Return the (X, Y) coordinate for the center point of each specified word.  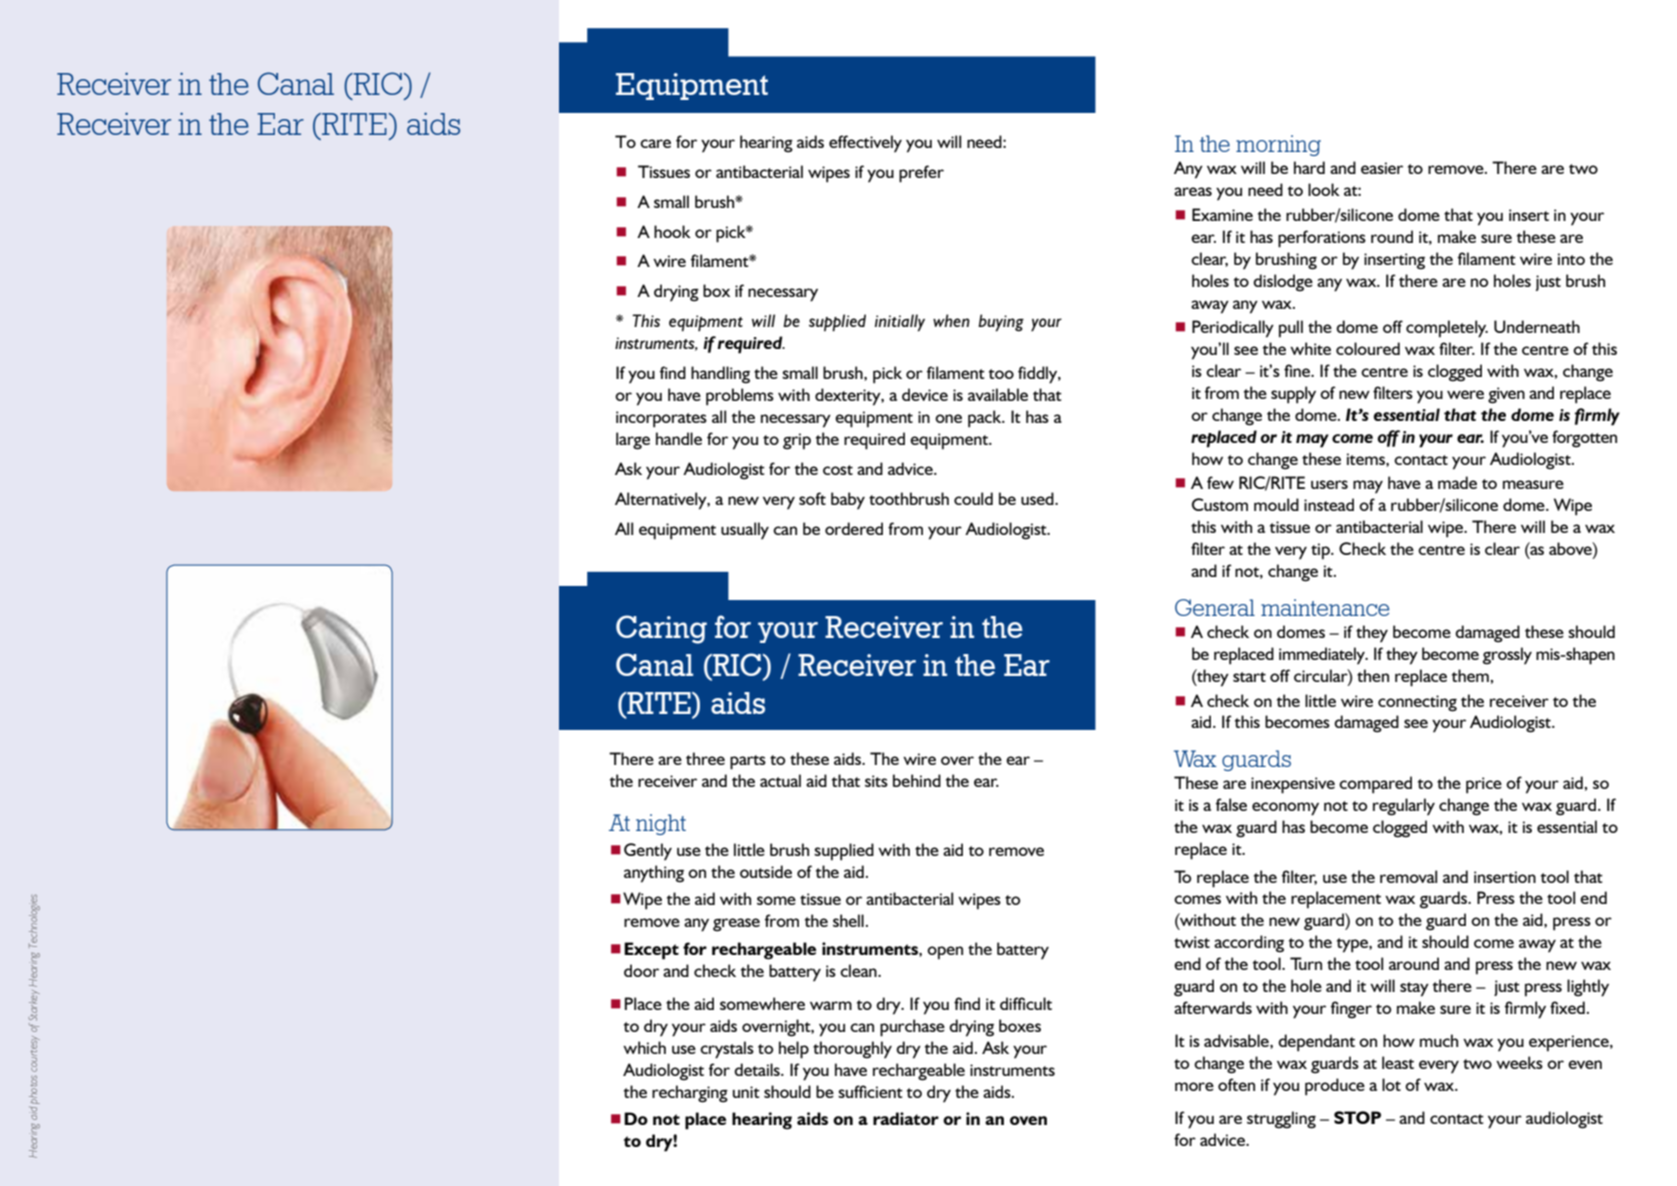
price (1484, 785)
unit (746, 1092)
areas (1193, 191)
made (1457, 482)
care (655, 143)
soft (812, 498)
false (1231, 804)
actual (780, 780)
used (1038, 498)
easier (1382, 168)
